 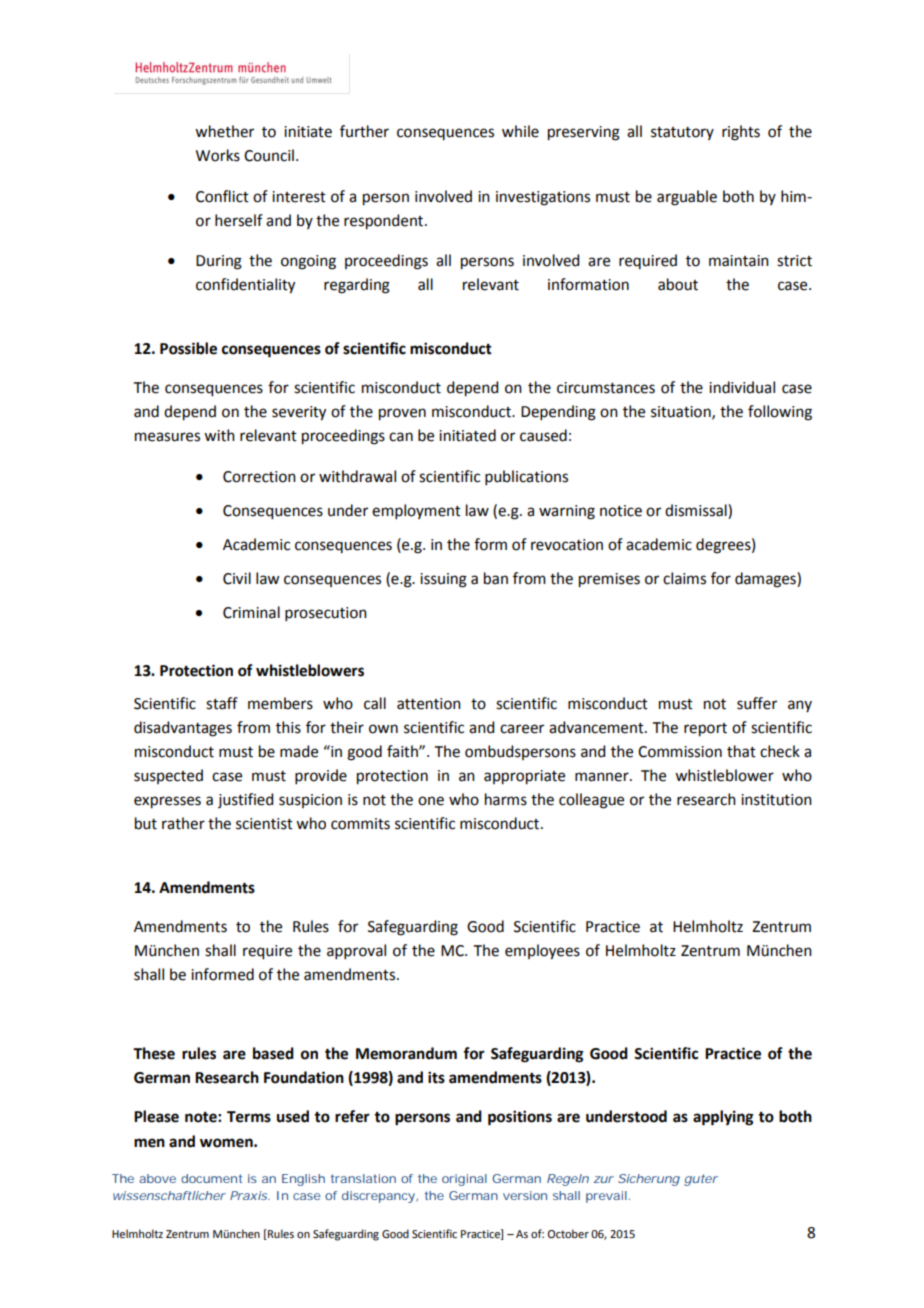 What do you see at coordinates (245, 800) in the screenshot?
I see `justified` at bounding box center [245, 800].
